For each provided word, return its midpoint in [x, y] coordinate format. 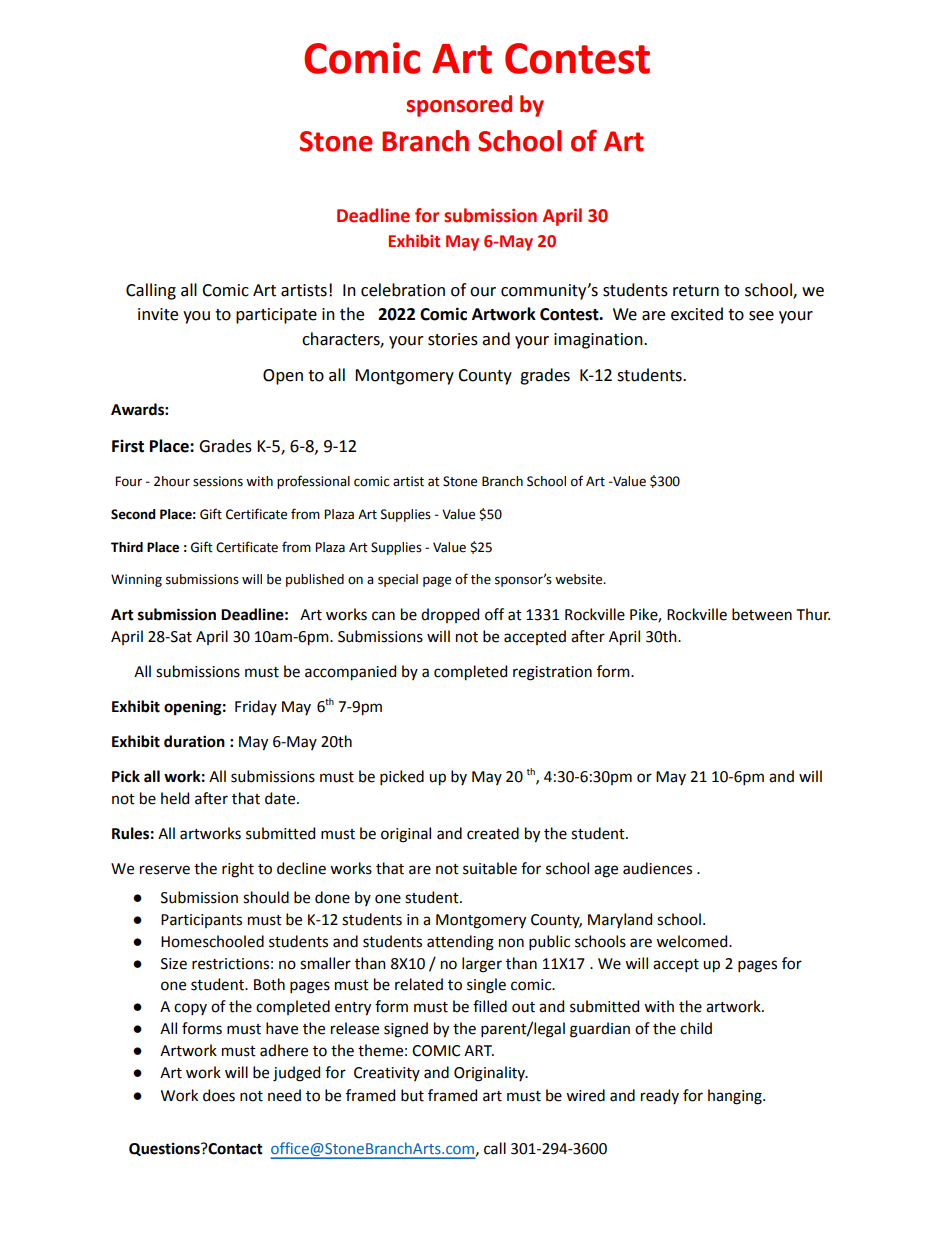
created [493, 833]
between [762, 614]
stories [453, 339]
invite [158, 314]
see [761, 316]
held [175, 798]
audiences [657, 868]
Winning [136, 580]
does [219, 1095]
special [398, 580]
